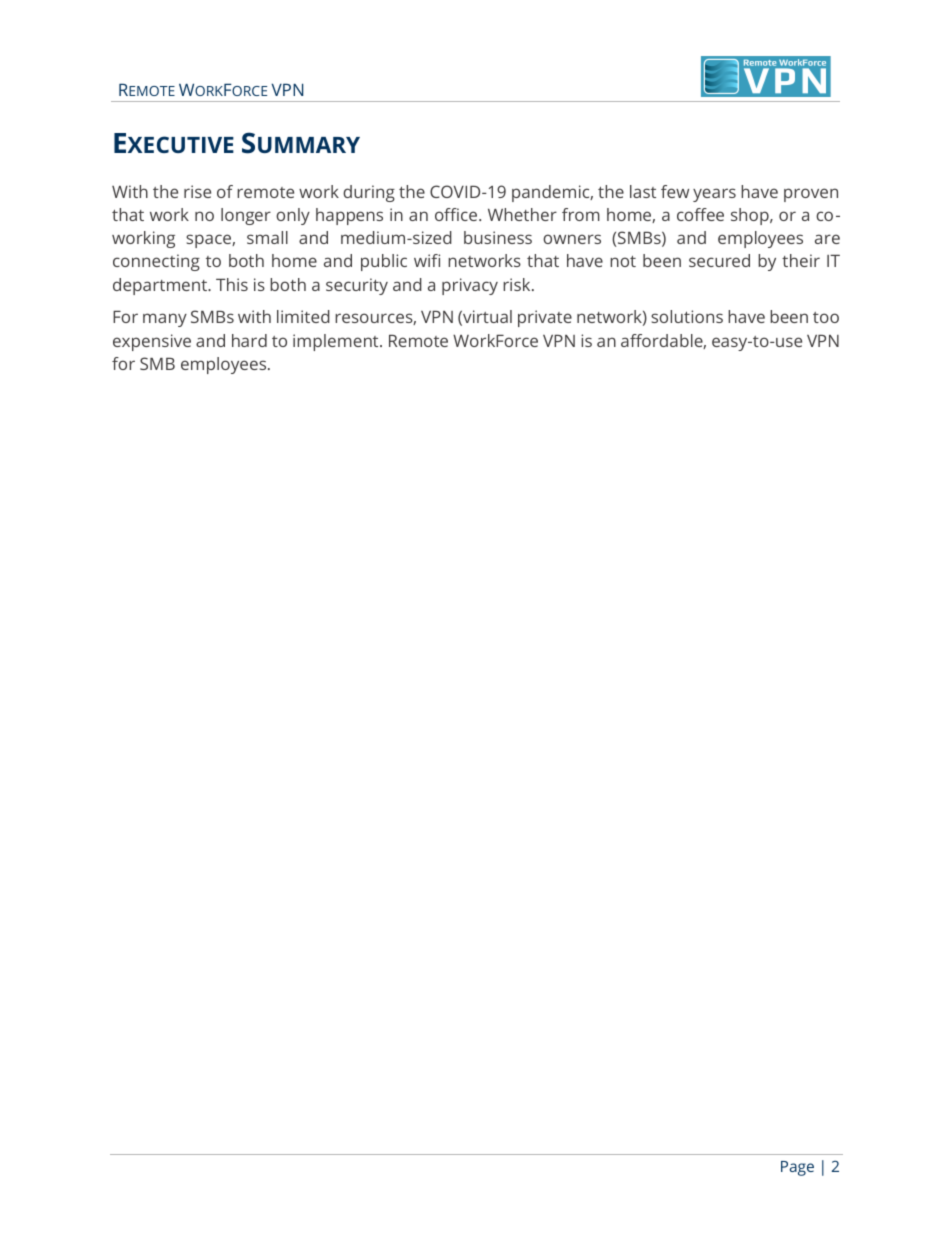 This document has width=952, height=1233. I want to click on longer, so click(246, 216).
